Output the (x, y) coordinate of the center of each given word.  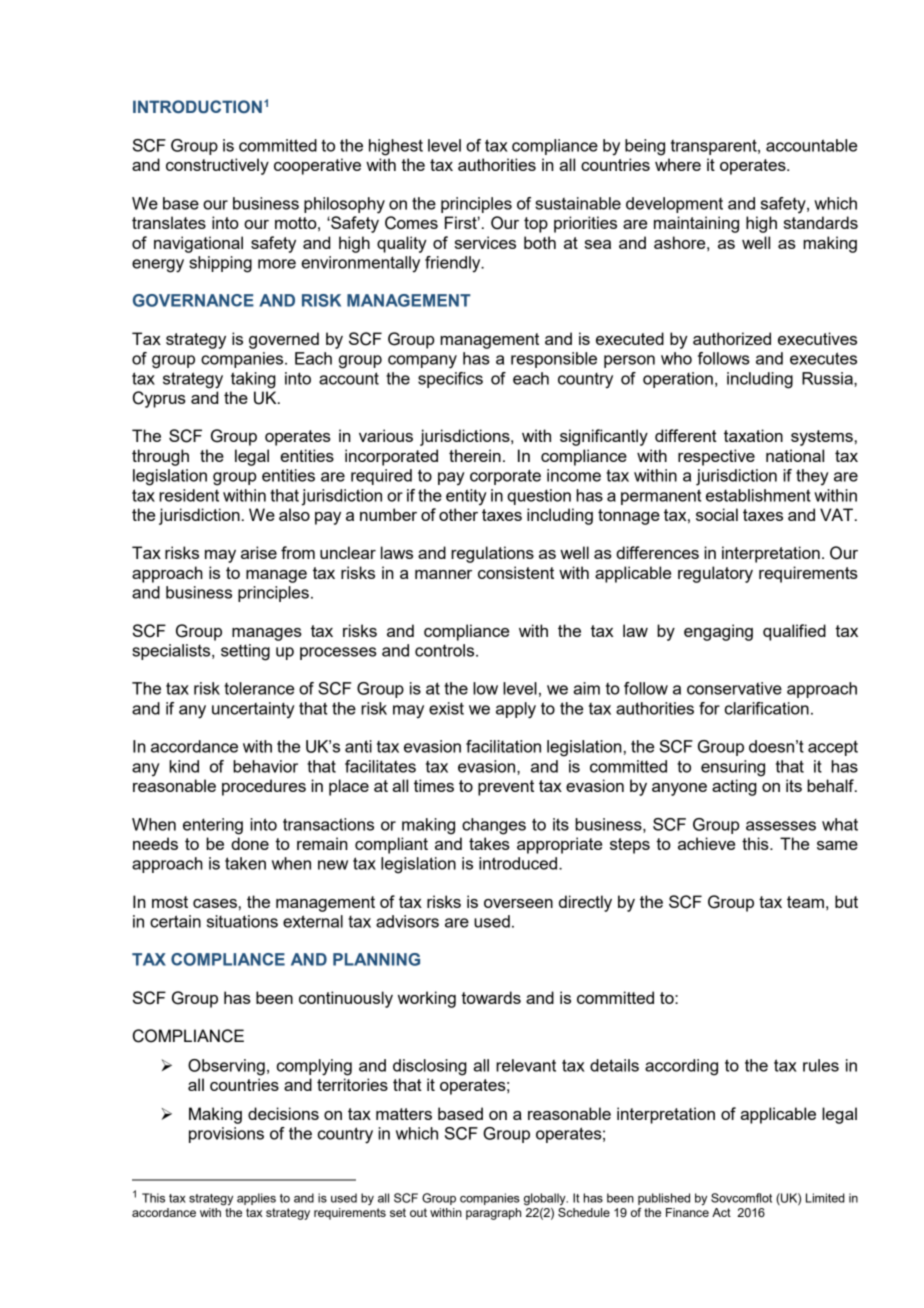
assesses (781, 826)
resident (189, 495)
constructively (217, 166)
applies (256, 1199)
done (250, 843)
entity (466, 497)
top (536, 225)
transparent (715, 147)
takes (489, 843)
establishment (758, 495)
